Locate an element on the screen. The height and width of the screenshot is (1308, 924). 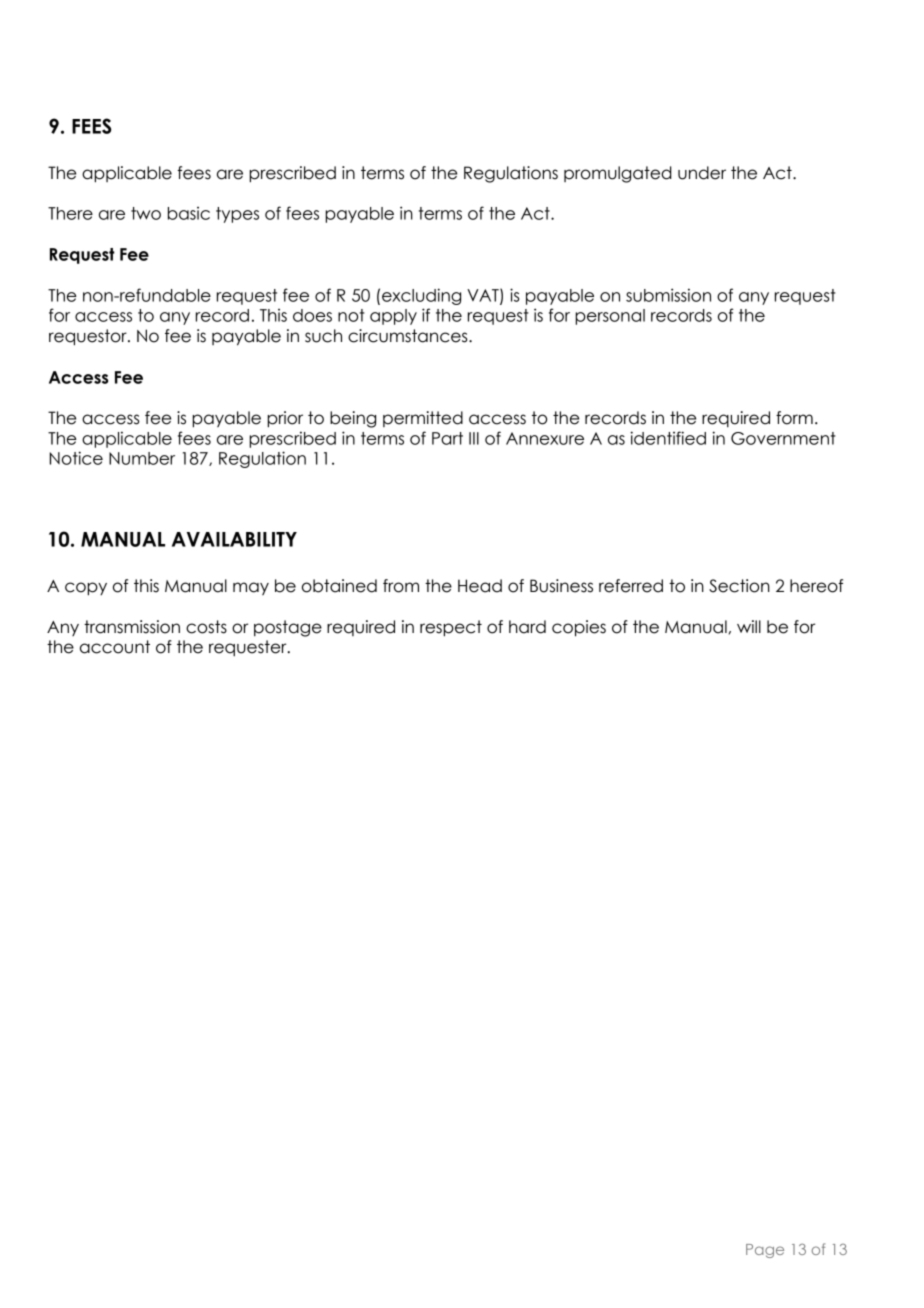
Page is located at coordinates (765, 1251).
